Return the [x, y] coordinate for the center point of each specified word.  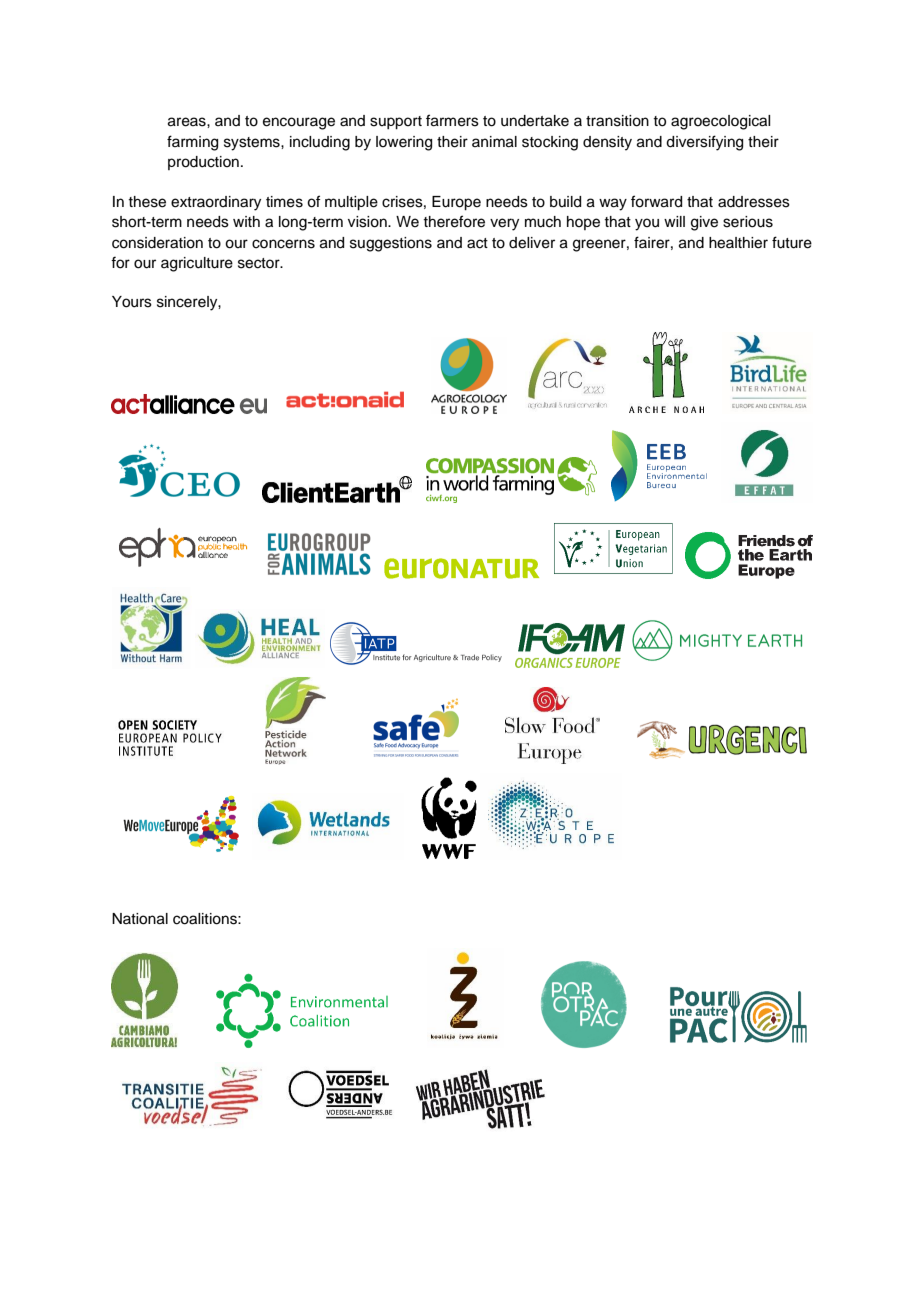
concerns [283, 244]
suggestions [391, 244]
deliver [532, 243]
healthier [738, 243]
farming [192, 143]
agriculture [197, 264]
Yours [132, 302]
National [140, 919]
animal [494, 142]
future [792, 242]
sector [260, 263]
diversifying [704, 143]
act [477, 243]
